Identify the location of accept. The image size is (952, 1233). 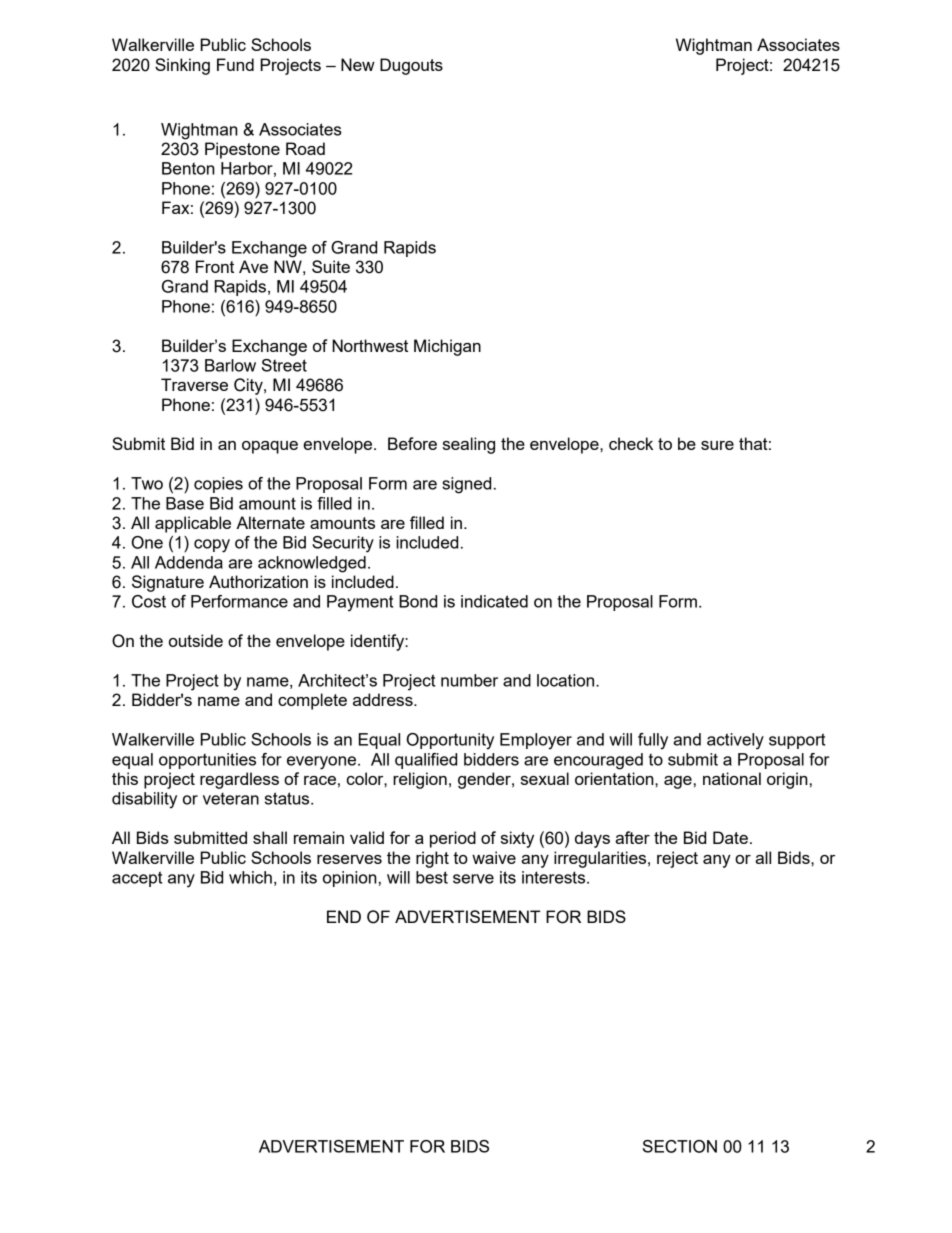
(137, 879).
